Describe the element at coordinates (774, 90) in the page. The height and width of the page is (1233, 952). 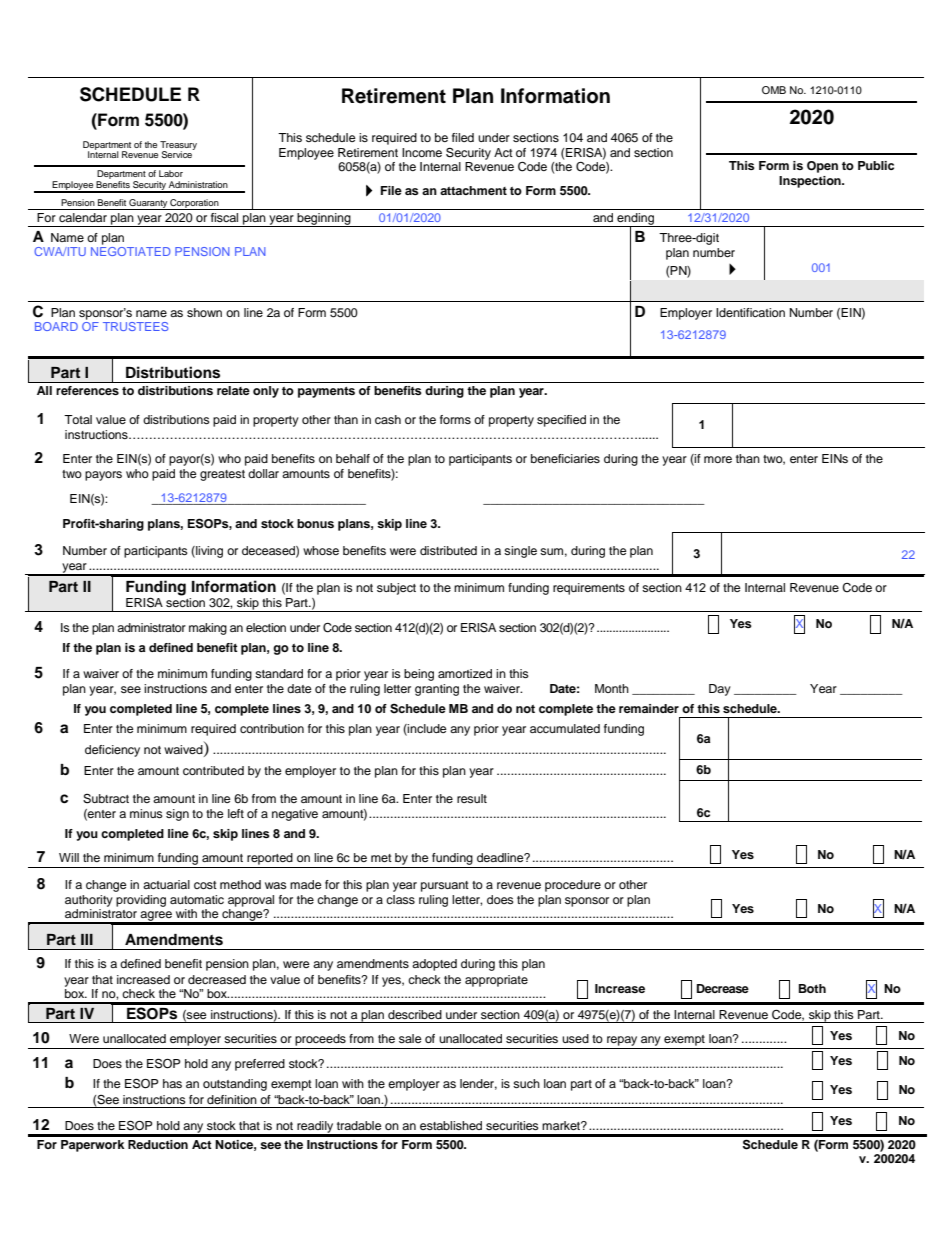
I see `OMB` at that location.
